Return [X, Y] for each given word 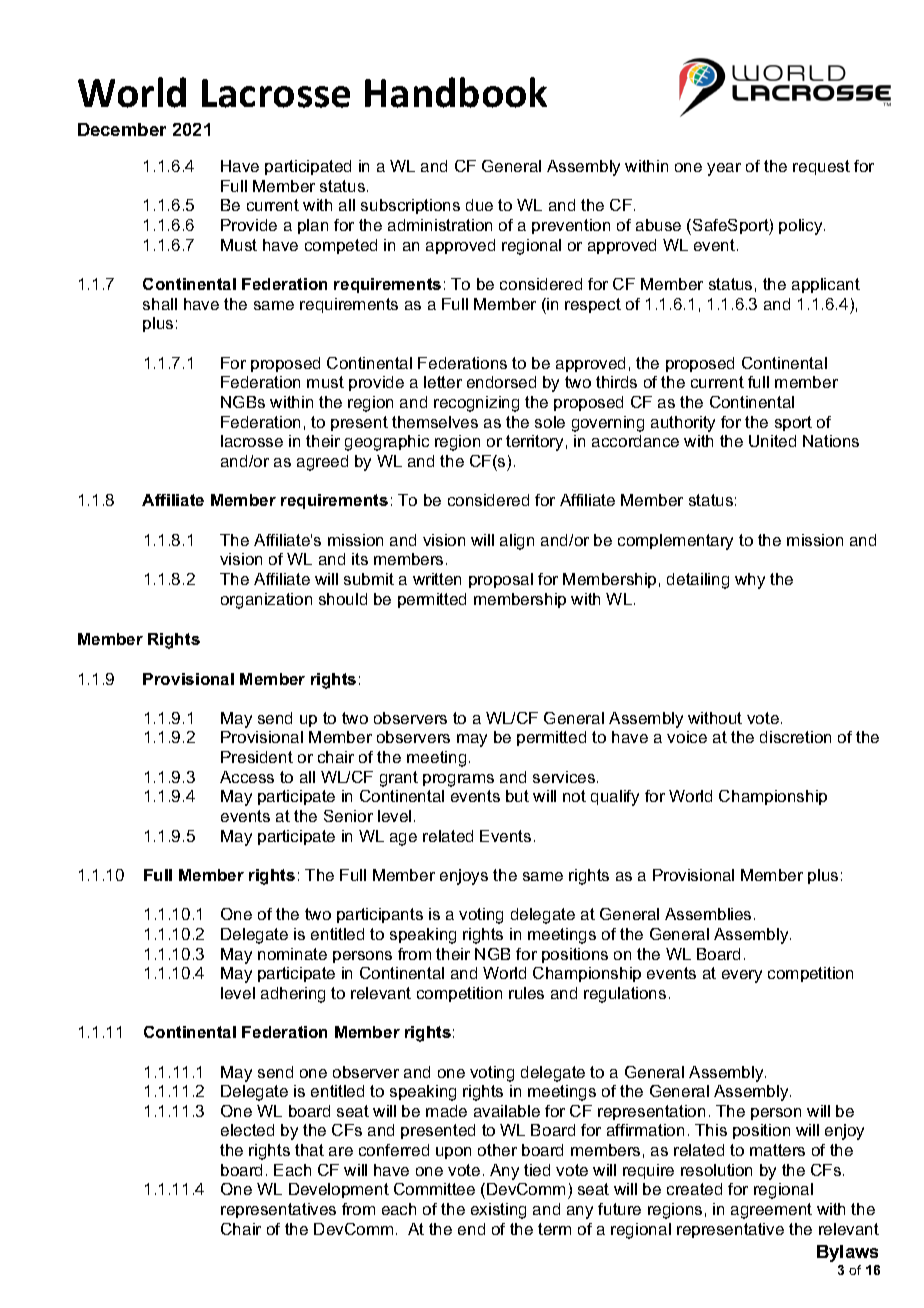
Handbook [456, 92]
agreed [322, 463]
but [517, 796]
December [122, 129]
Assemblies [708, 914]
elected [247, 1130]
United [772, 441]
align [517, 542]
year [724, 169]
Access [247, 777]
